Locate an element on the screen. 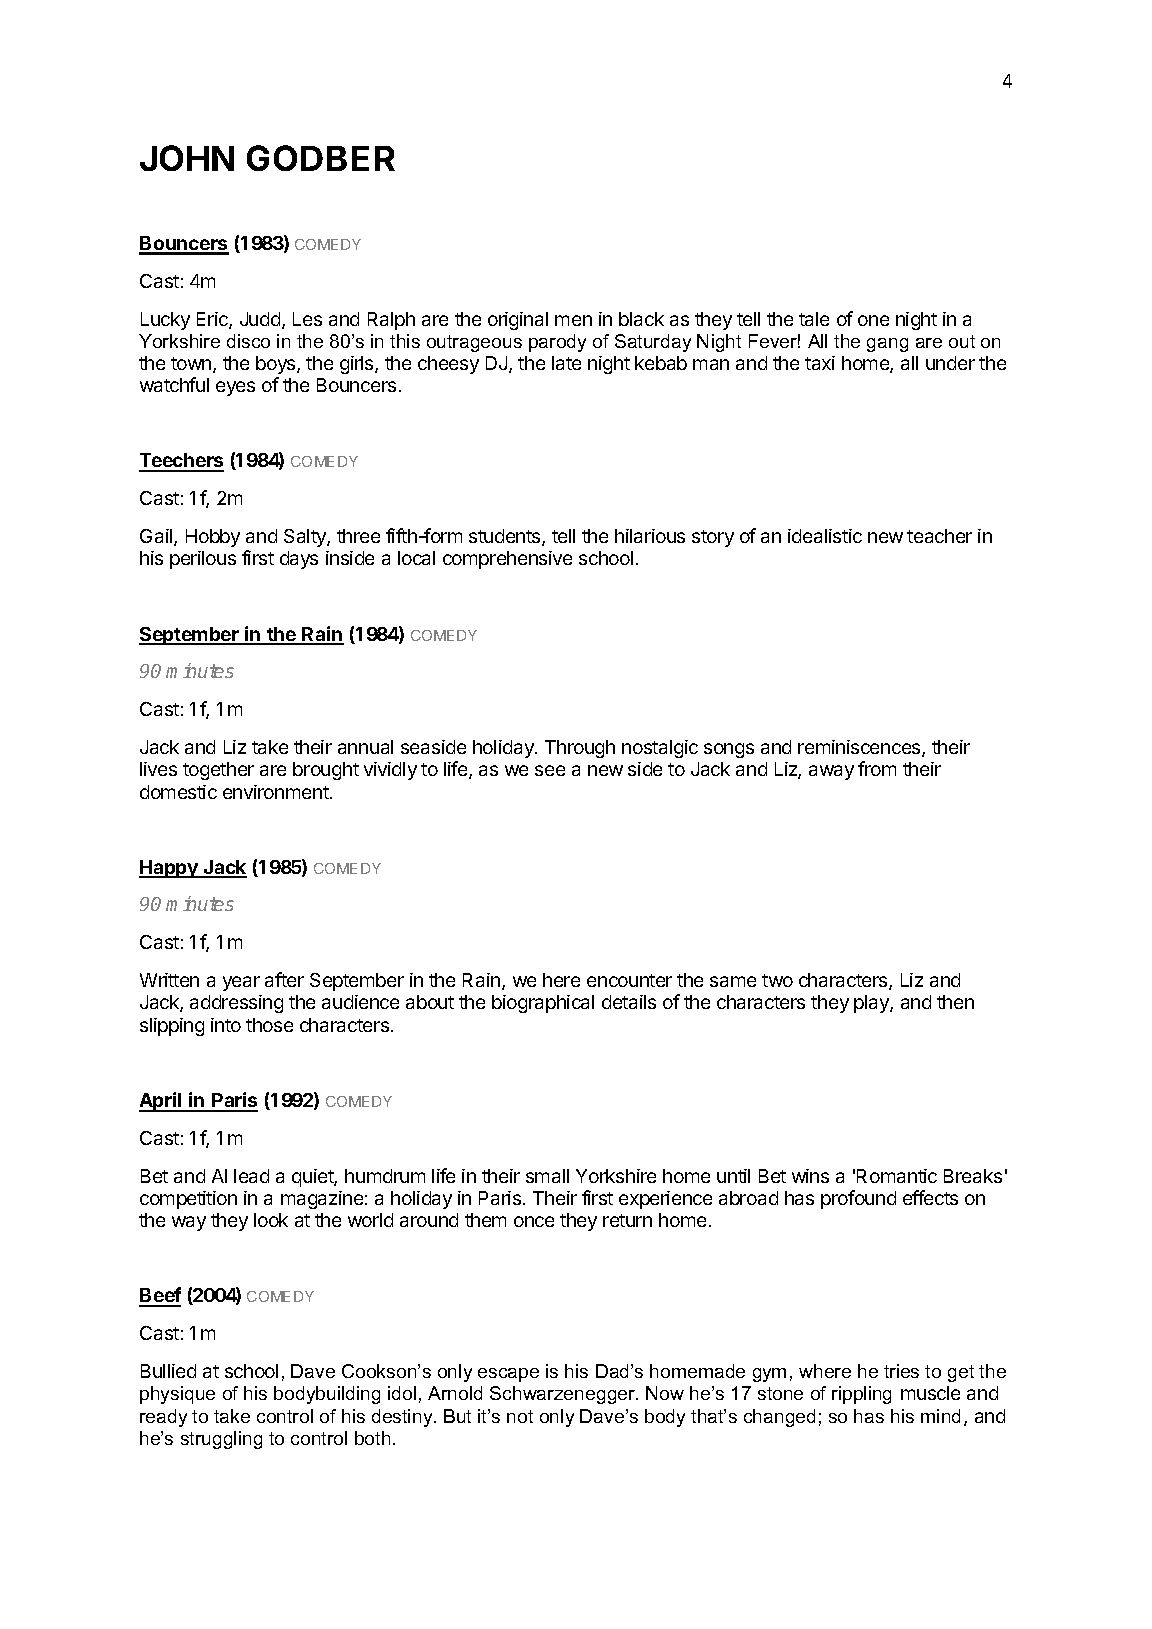 This screenshot has height=1629, width=1152. see is located at coordinates (550, 770).
